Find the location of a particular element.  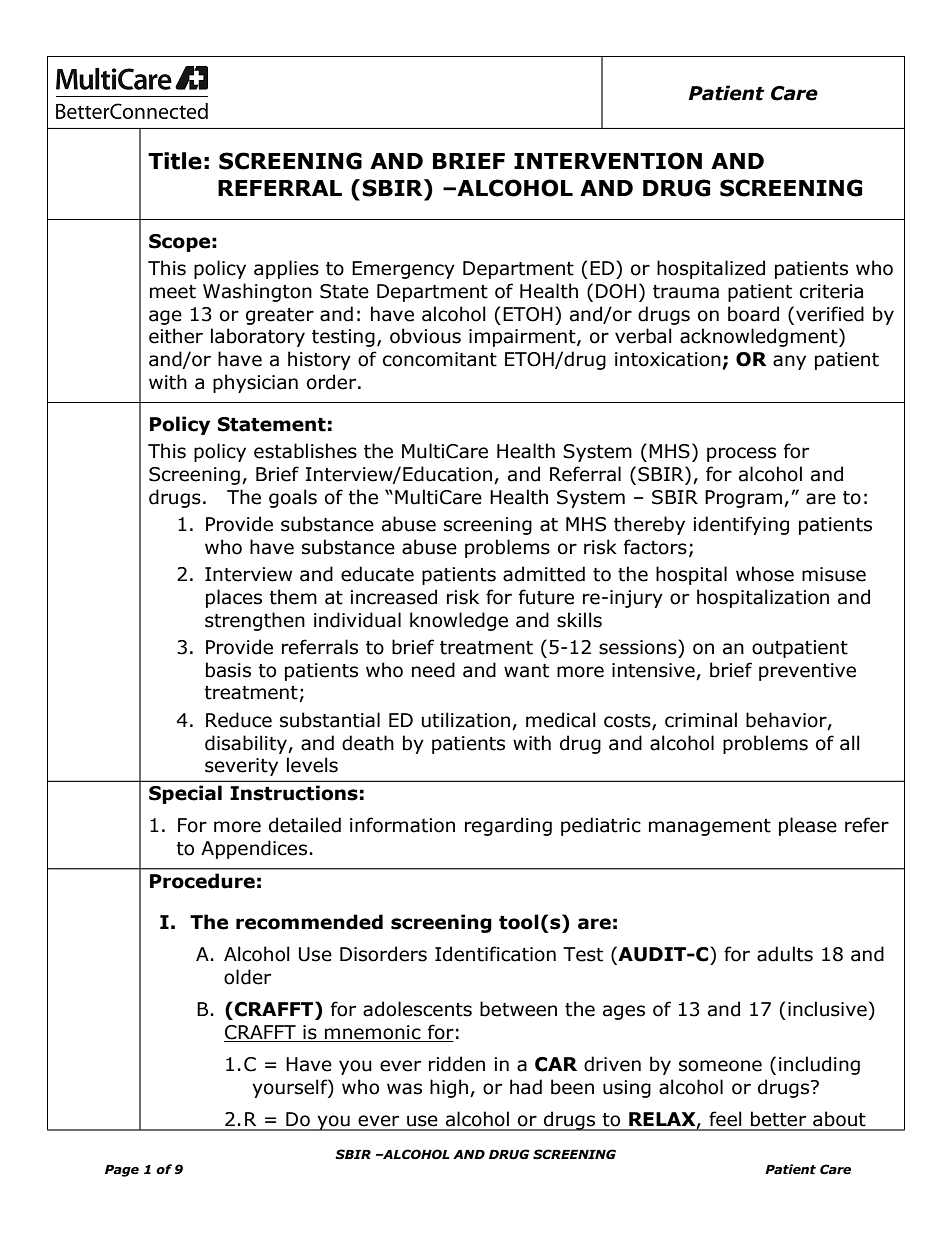

high is located at coordinates (449, 1088).
